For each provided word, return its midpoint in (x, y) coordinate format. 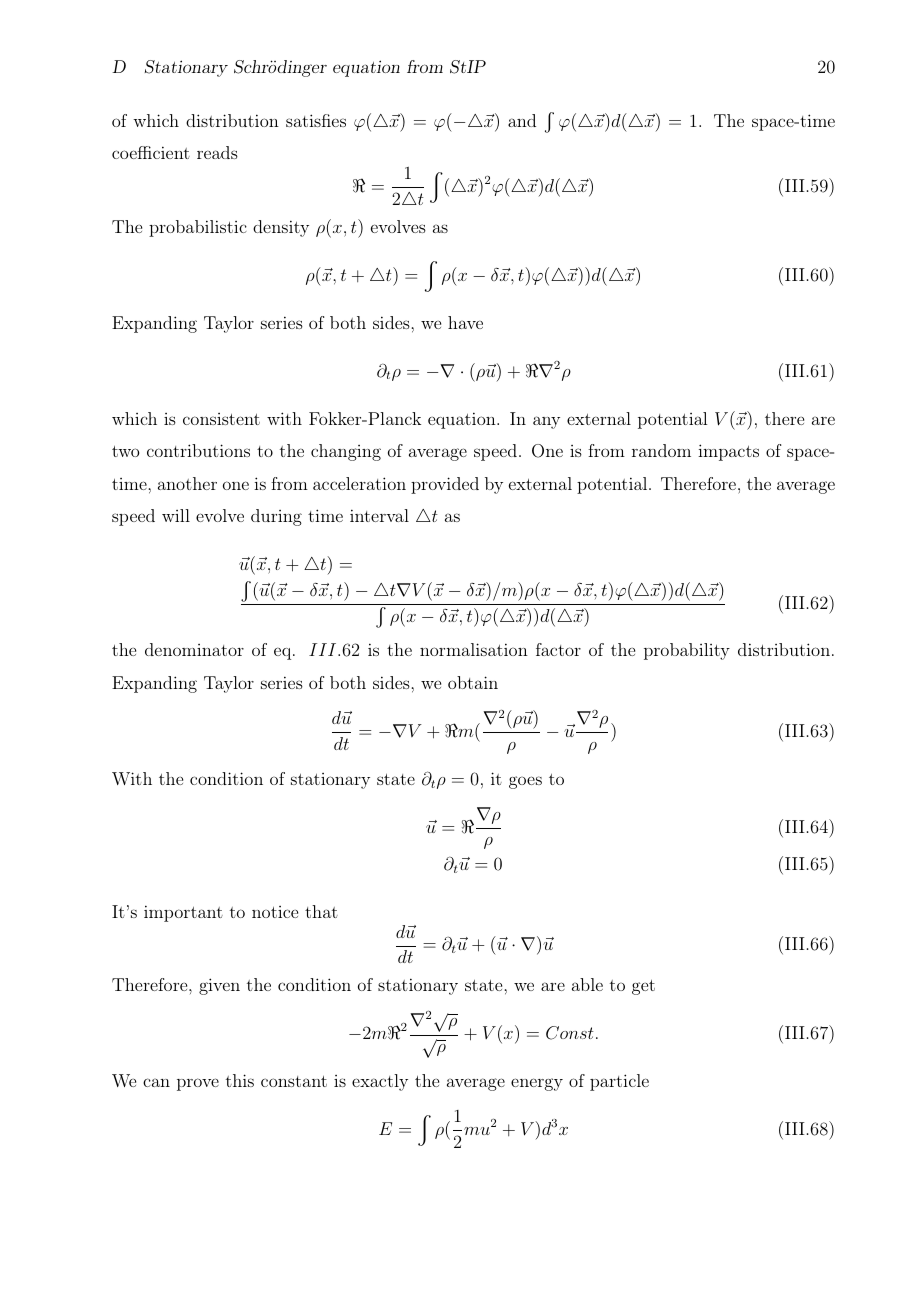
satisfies (316, 120)
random (661, 450)
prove (198, 1084)
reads (217, 152)
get (643, 987)
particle (619, 1082)
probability (687, 651)
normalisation (474, 649)
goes (525, 782)
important (183, 913)
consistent (221, 419)
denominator (194, 649)
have (465, 322)
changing (346, 452)
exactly (380, 1082)
